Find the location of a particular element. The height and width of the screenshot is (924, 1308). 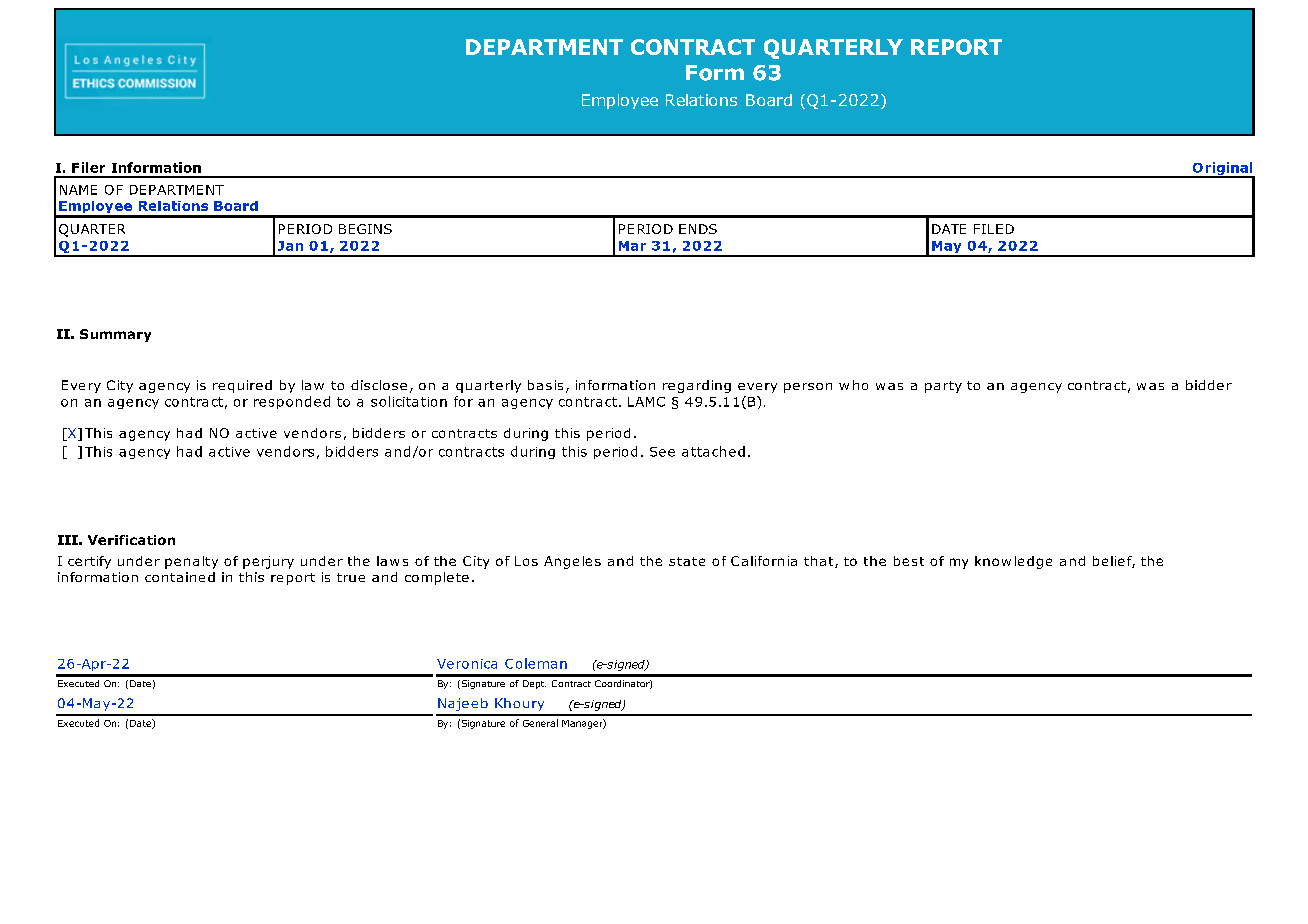

best is located at coordinates (909, 561).
